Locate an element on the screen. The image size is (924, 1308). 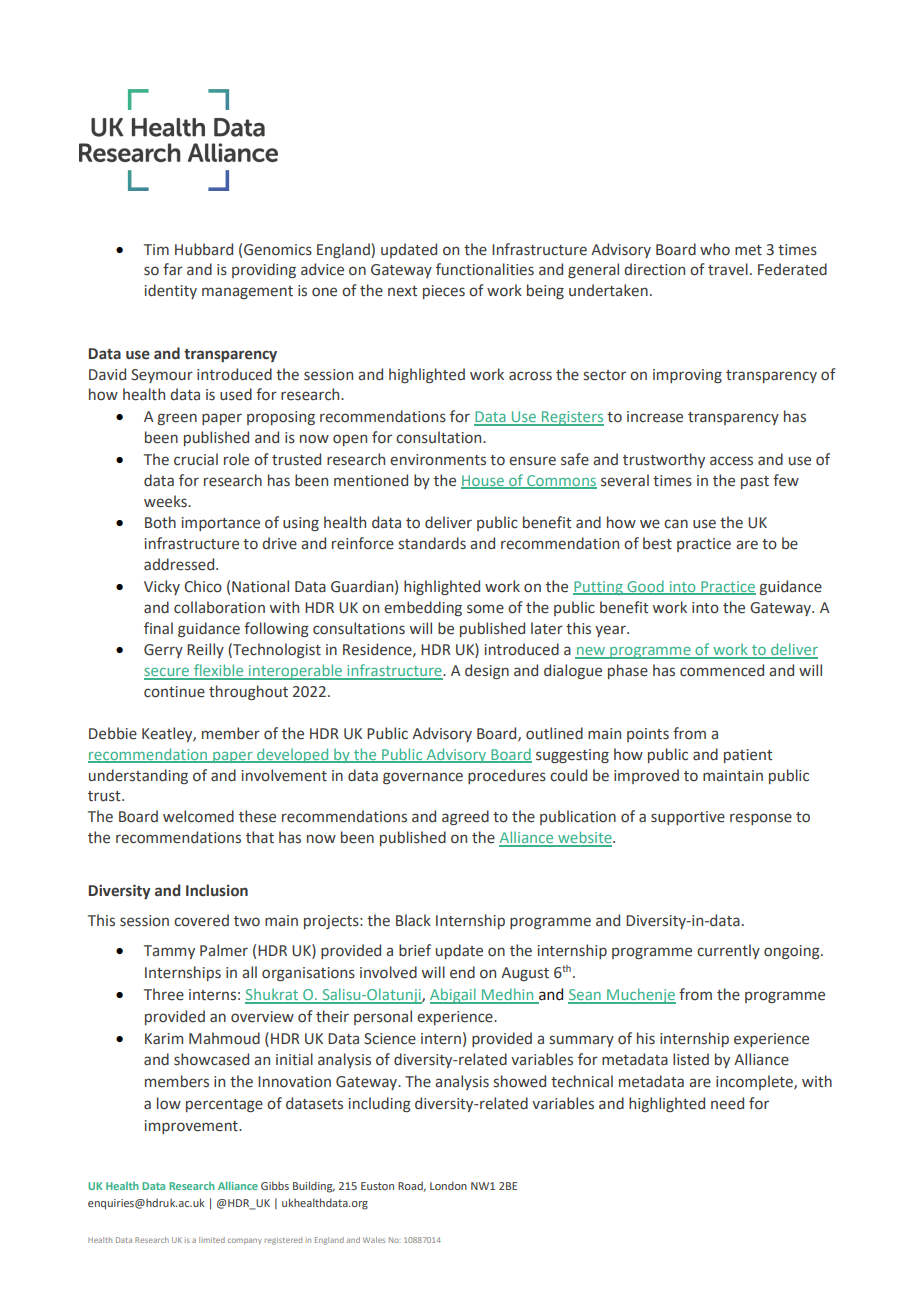
limited is located at coordinates (212, 1240).
